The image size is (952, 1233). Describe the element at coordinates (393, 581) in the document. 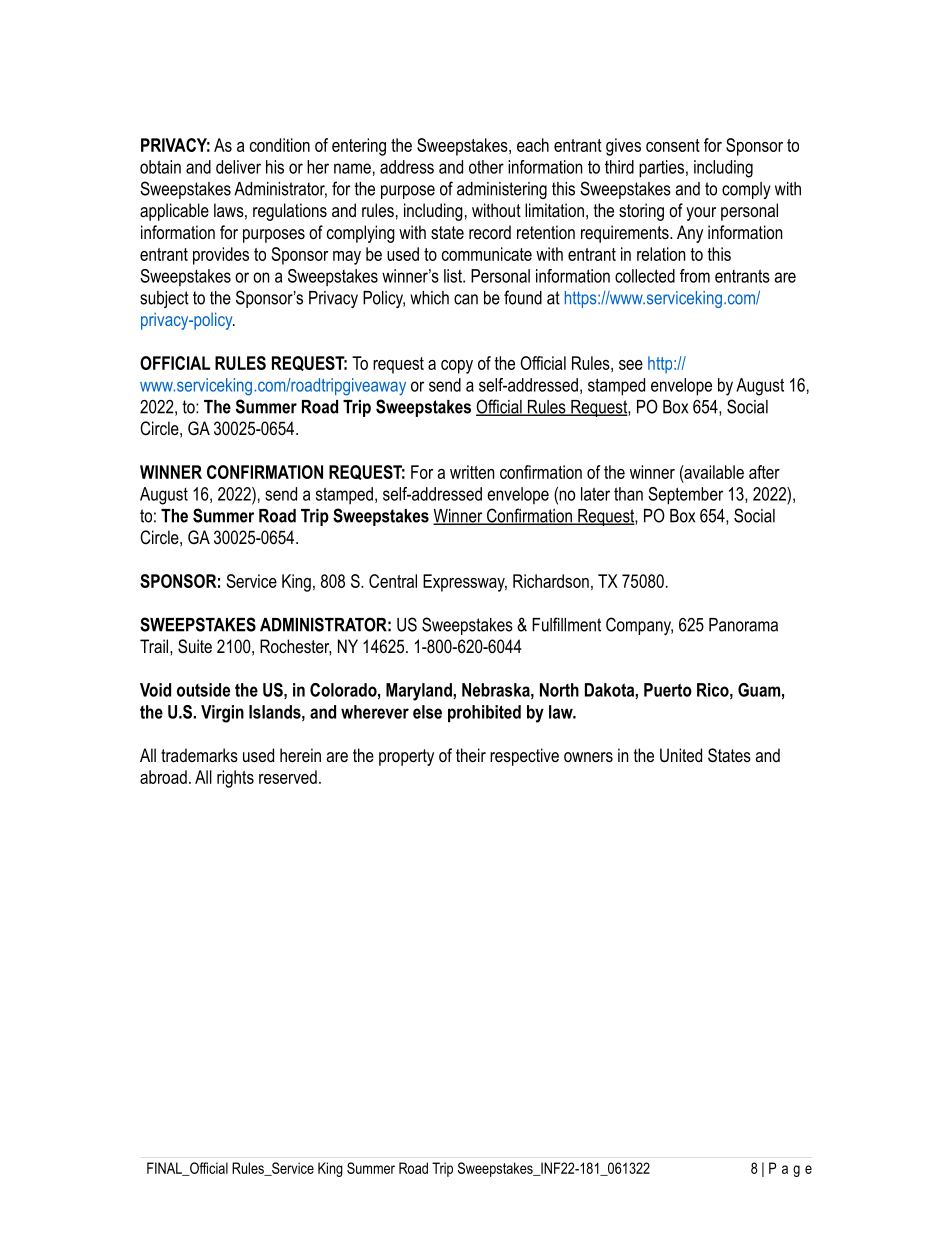

I see `Central` at that location.
